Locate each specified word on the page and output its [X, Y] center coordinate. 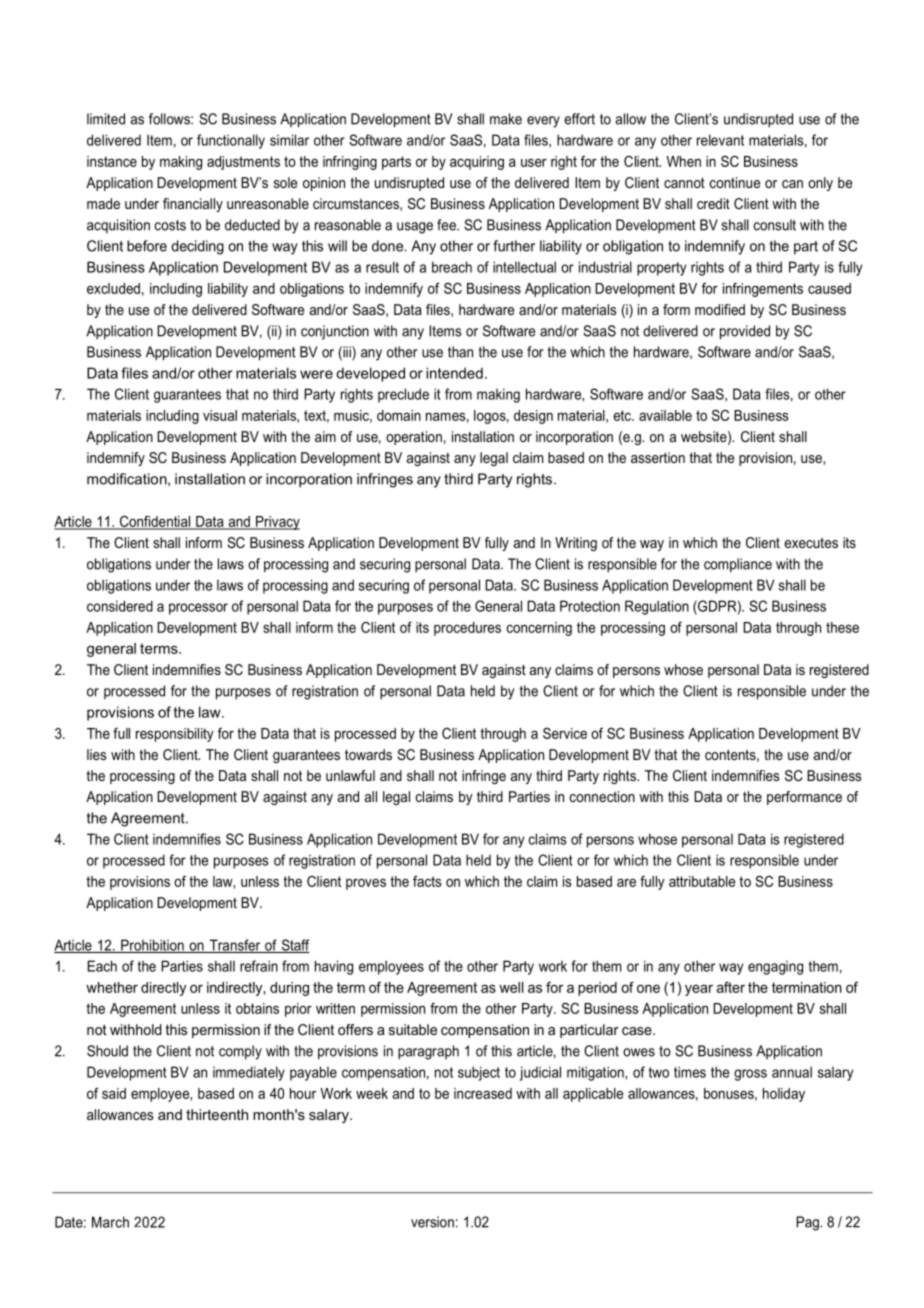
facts [427, 881]
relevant [720, 140]
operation [414, 438]
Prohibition [152, 946]
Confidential [154, 522]
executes [811, 542]
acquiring [477, 163]
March [110, 1222]
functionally [231, 141]
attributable [702, 881]
